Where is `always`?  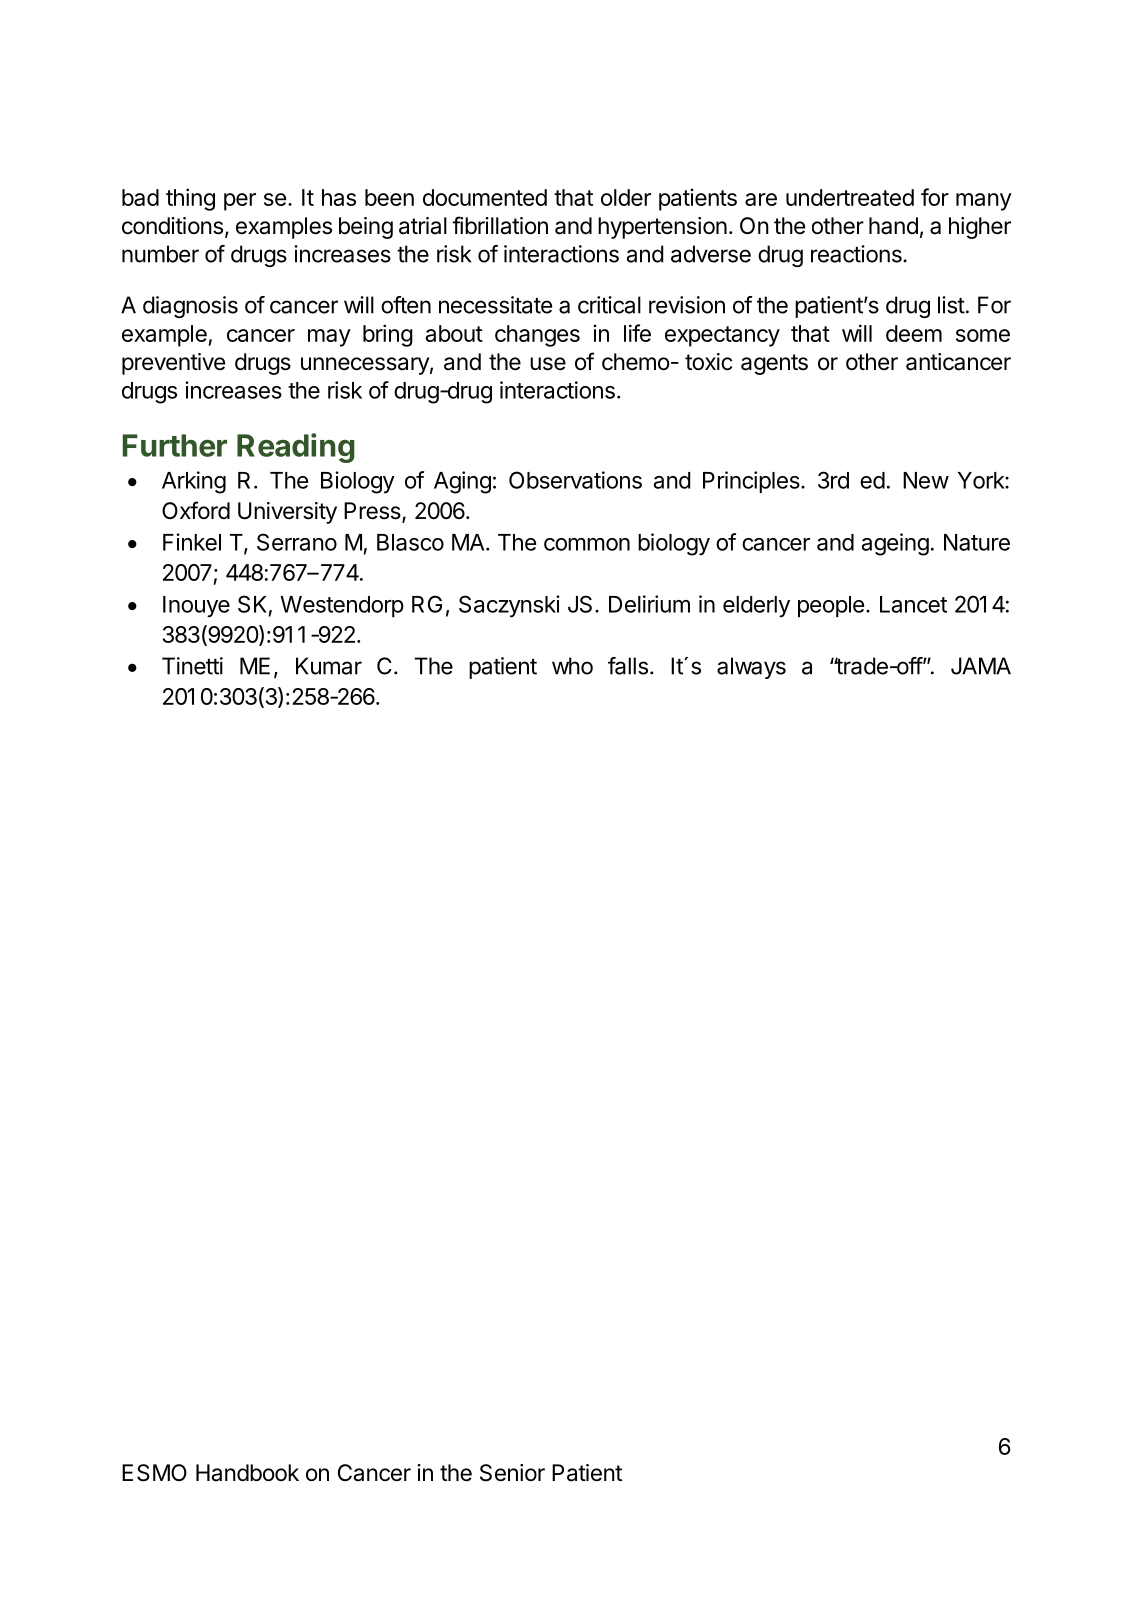 always is located at coordinates (751, 668).
